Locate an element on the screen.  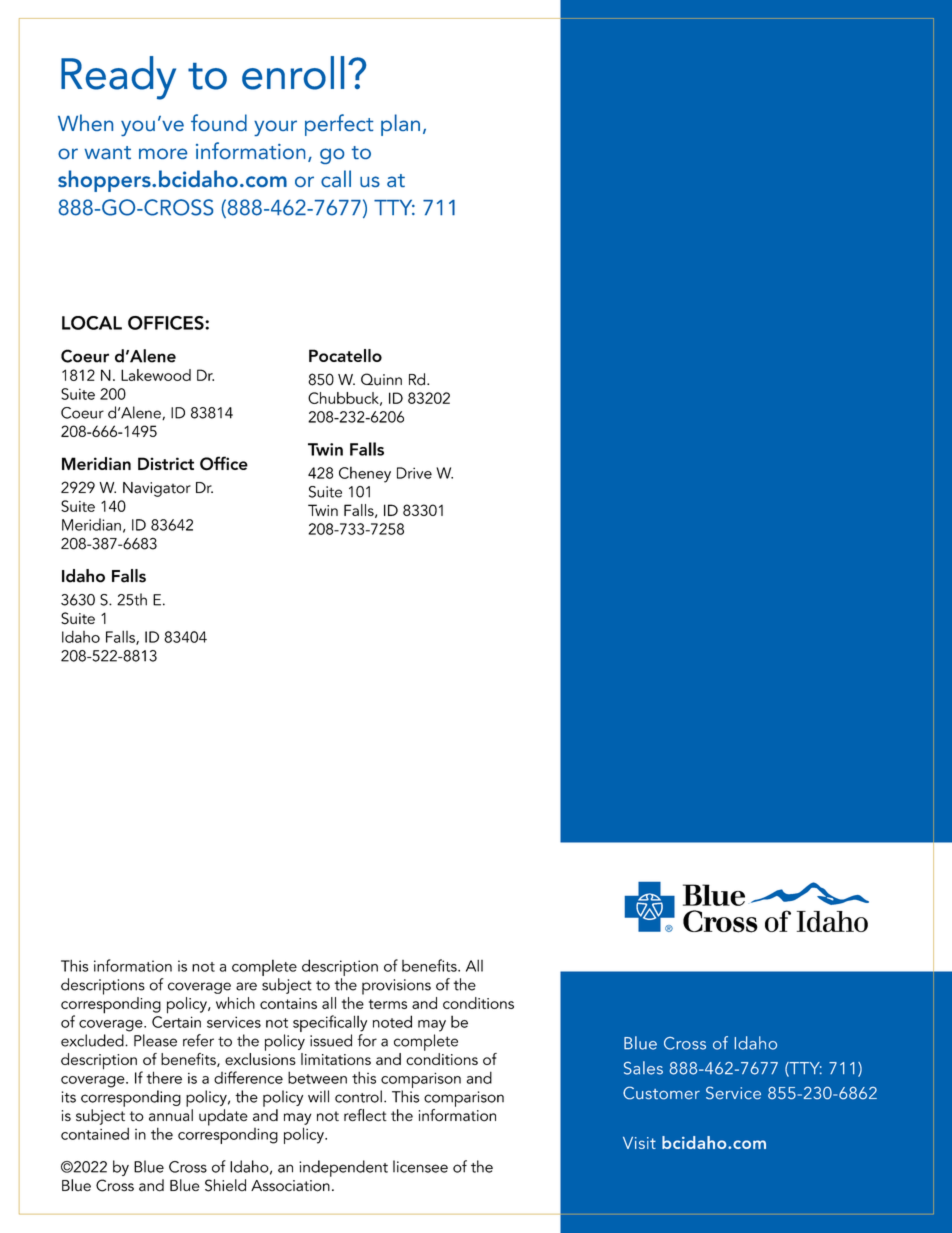
Ready is located at coordinates (118, 78).
